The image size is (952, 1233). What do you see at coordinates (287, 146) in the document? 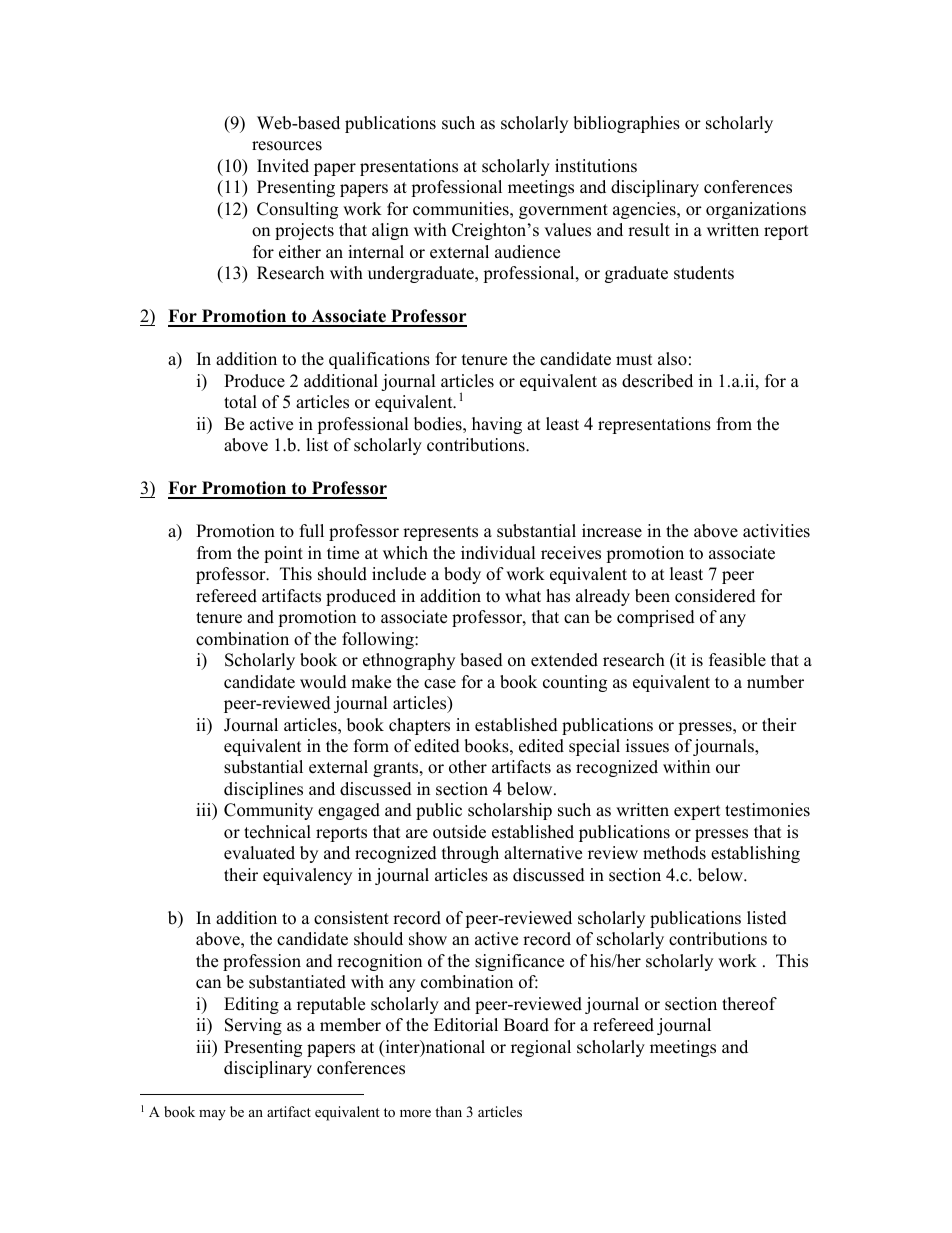
I see `resources` at bounding box center [287, 146].
